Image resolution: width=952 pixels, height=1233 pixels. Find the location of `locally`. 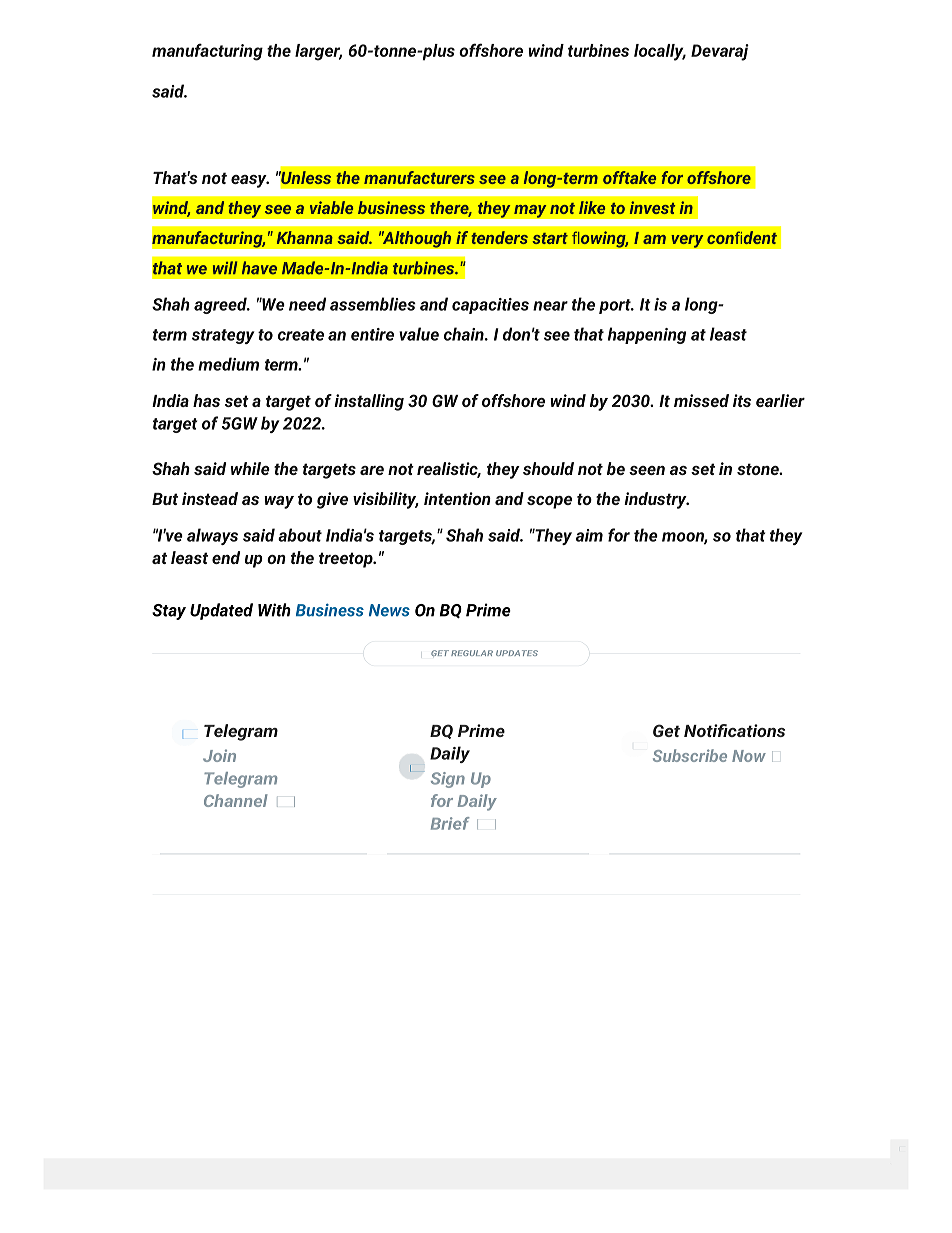

locally is located at coordinates (660, 52).
